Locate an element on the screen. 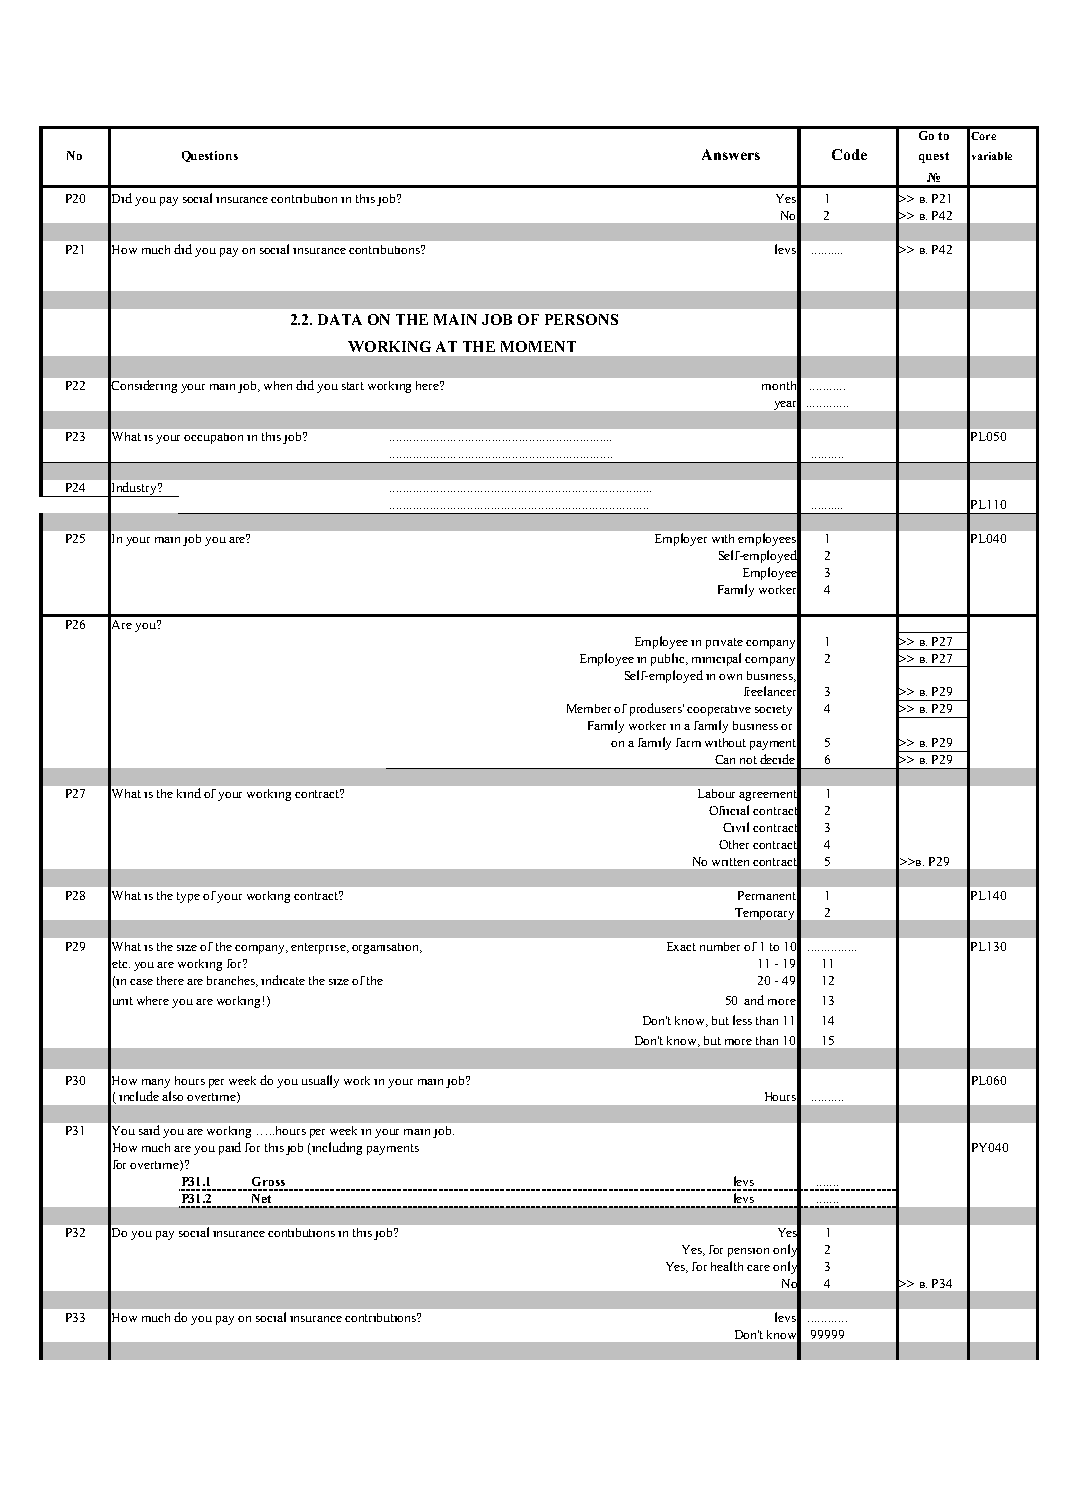 The image size is (1065, 1506). private is located at coordinates (724, 643).
